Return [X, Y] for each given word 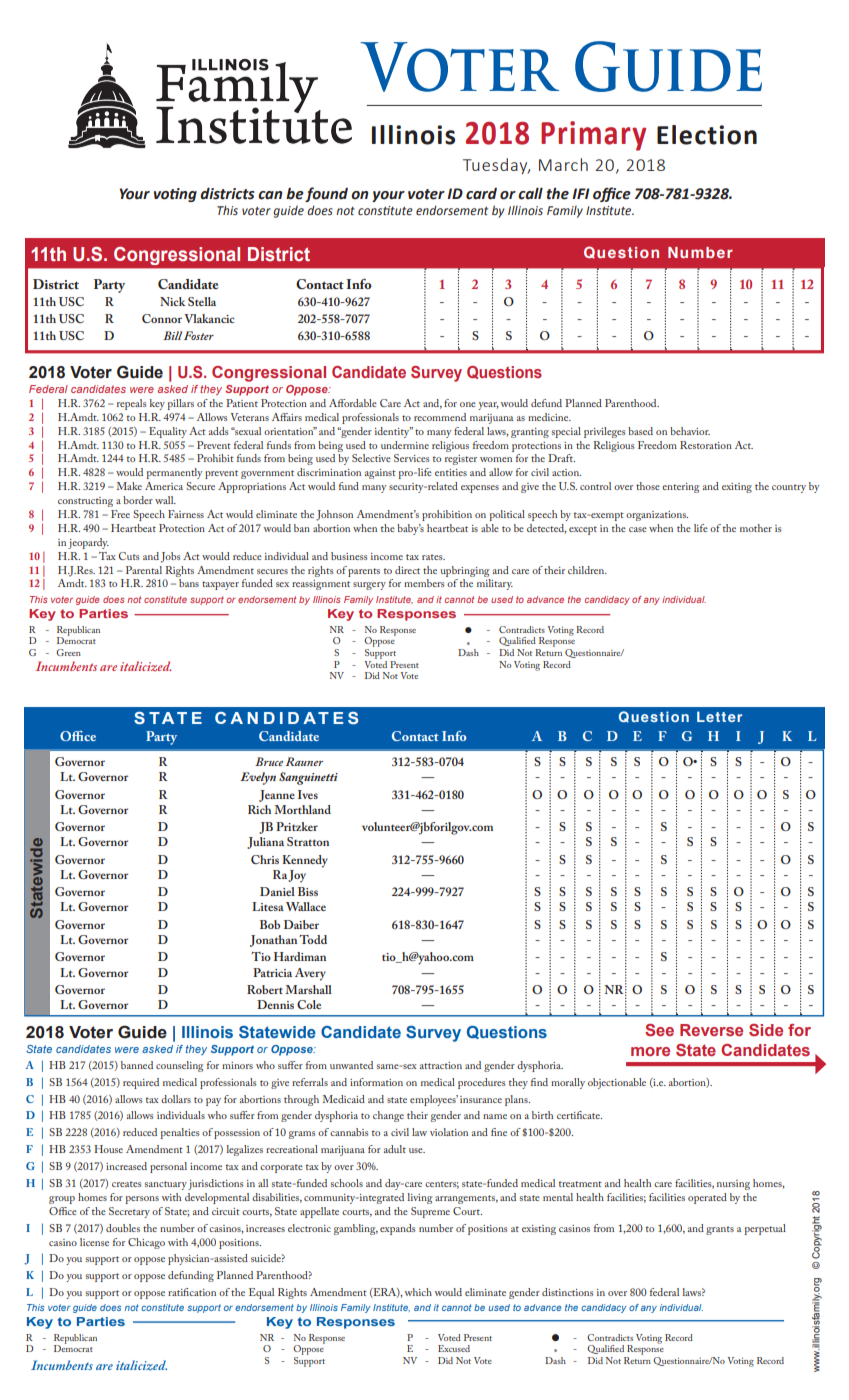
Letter [719, 716]
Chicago [146, 1243]
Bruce [269, 761]
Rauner [305, 761]
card [481, 194]
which [418, 1292]
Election [707, 135]
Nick [173, 301]
